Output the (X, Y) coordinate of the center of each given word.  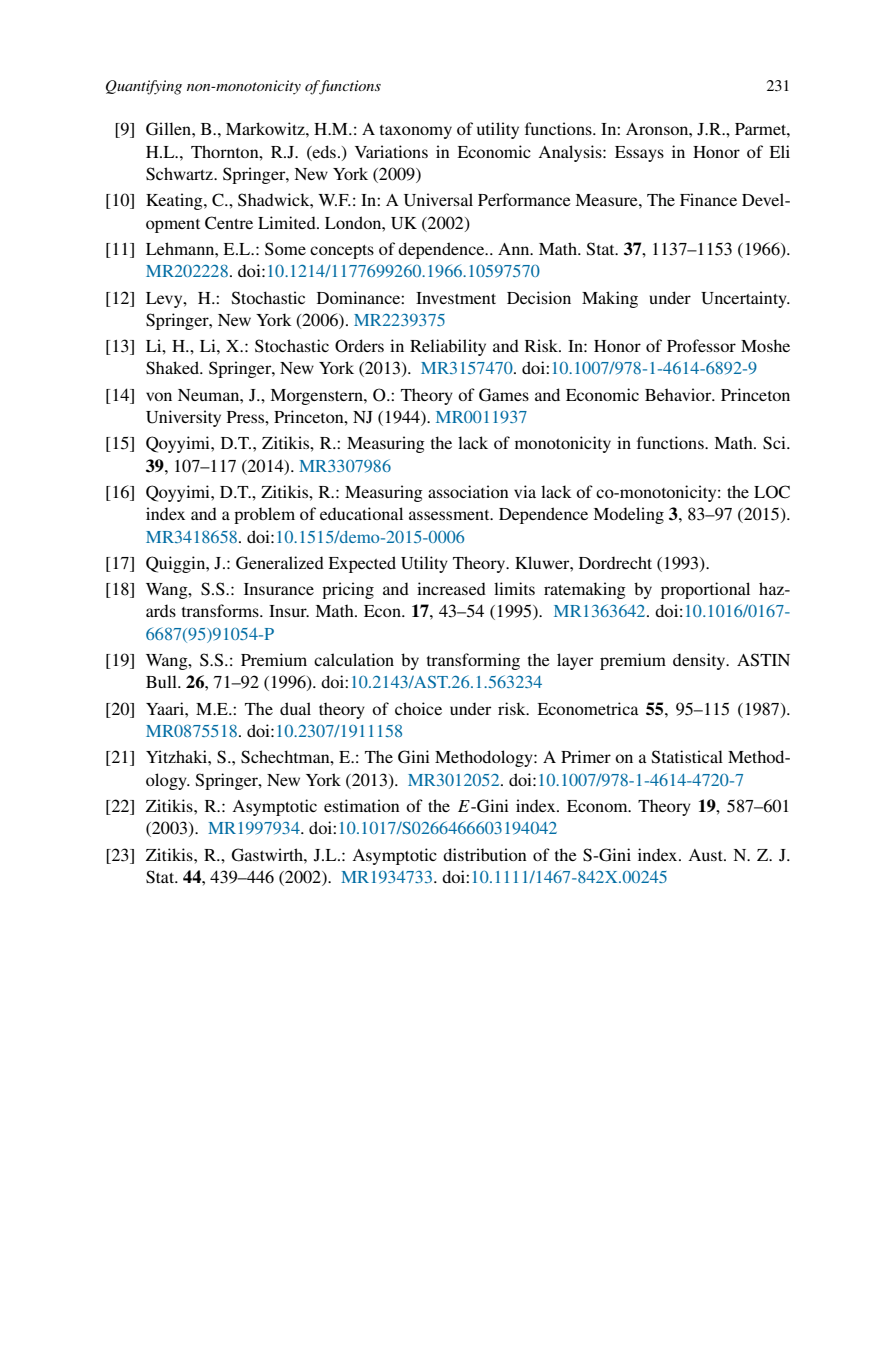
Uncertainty (745, 299)
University (183, 418)
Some (285, 249)
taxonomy (416, 132)
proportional (705, 590)
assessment (450, 515)
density (700, 661)
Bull (162, 681)
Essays (639, 154)
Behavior (679, 394)
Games (504, 395)
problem (264, 515)
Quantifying (144, 87)
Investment (456, 298)
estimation (362, 805)
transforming (473, 661)
